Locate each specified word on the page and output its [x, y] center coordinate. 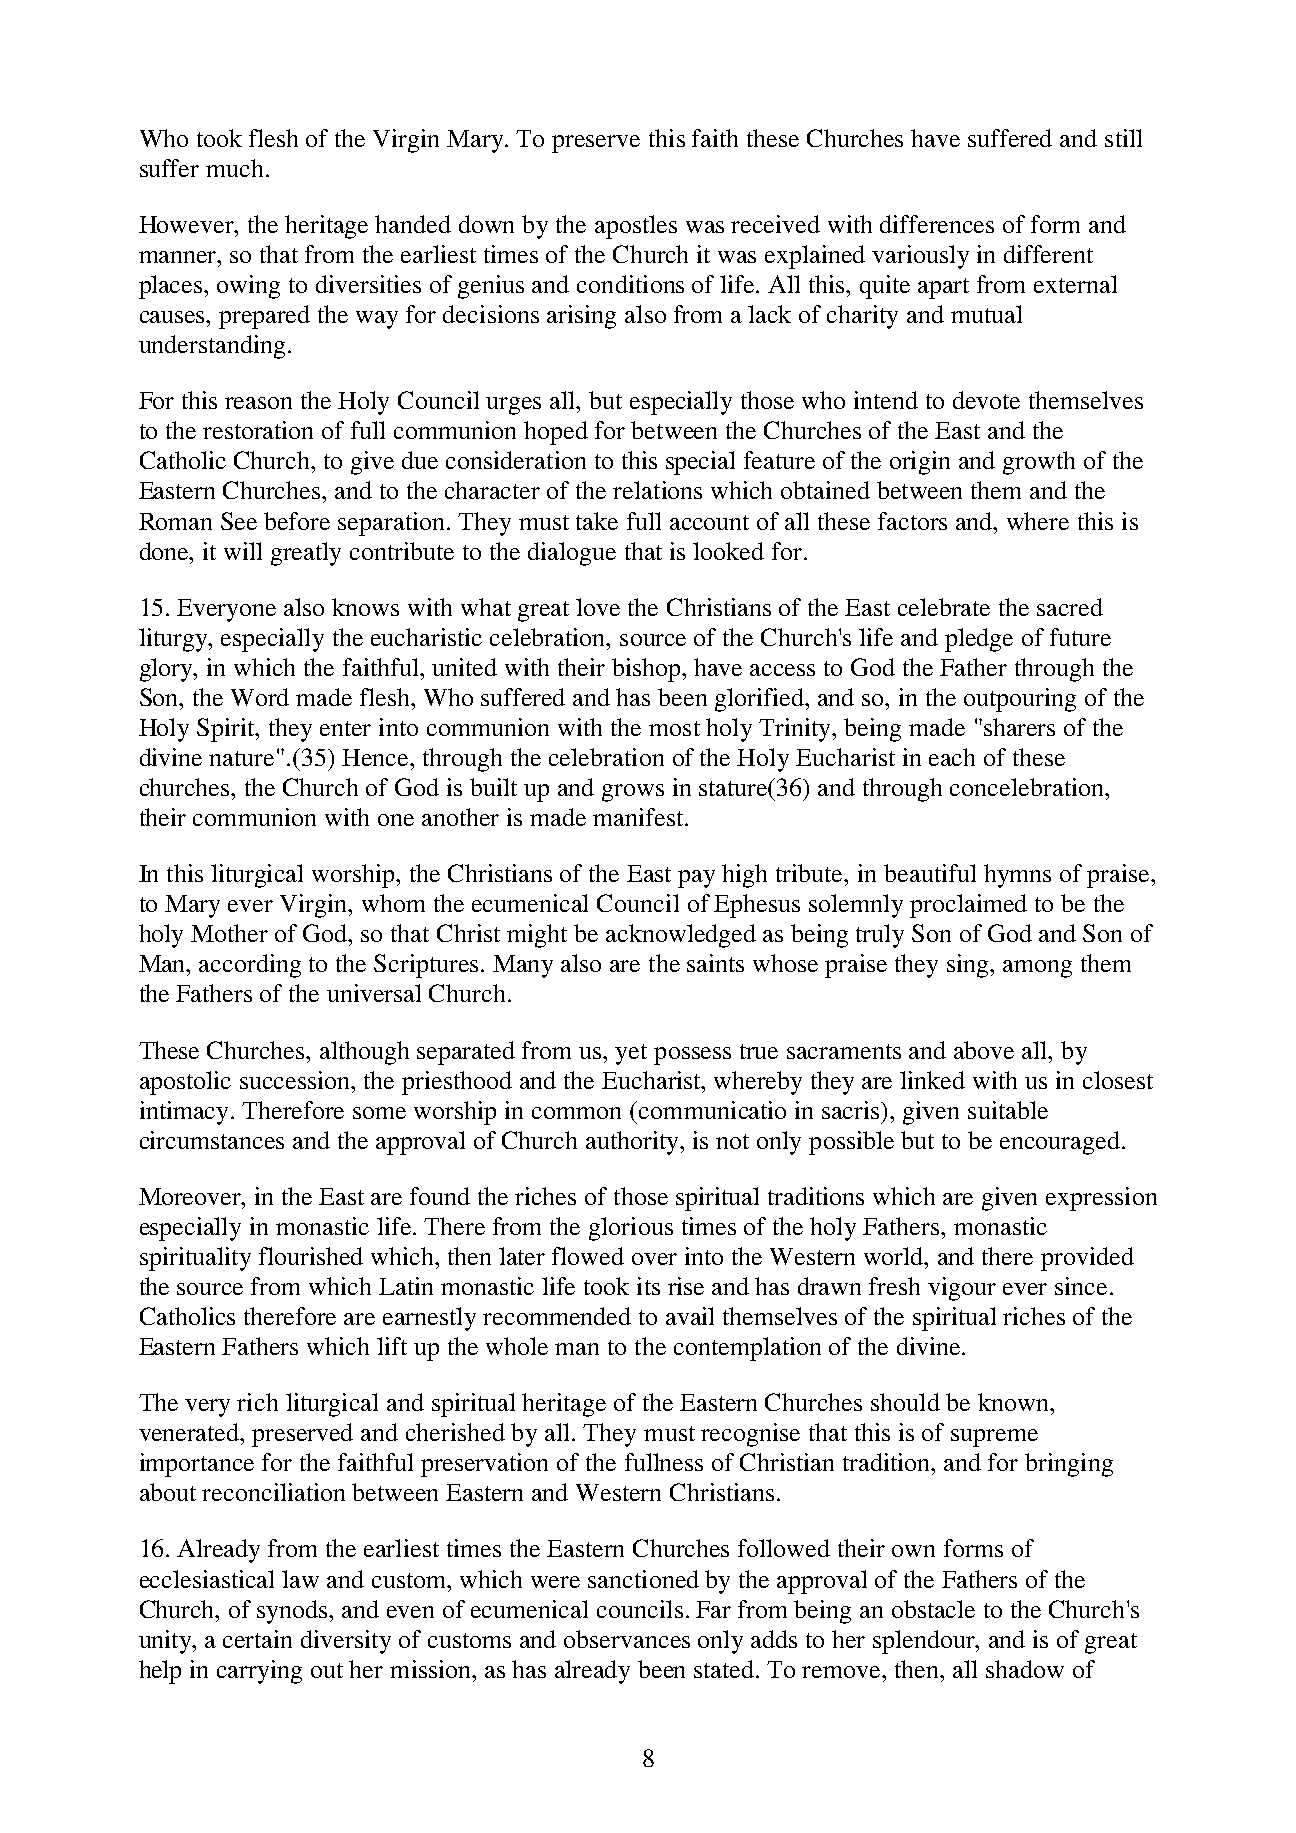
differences [937, 224]
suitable [1008, 1110]
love [598, 607]
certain [257, 1639]
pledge [979, 640]
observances [627, 1639]
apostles [636, 227]
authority [634, 1143]
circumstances [212, 1140]
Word [260, 697]
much [234, 168]
